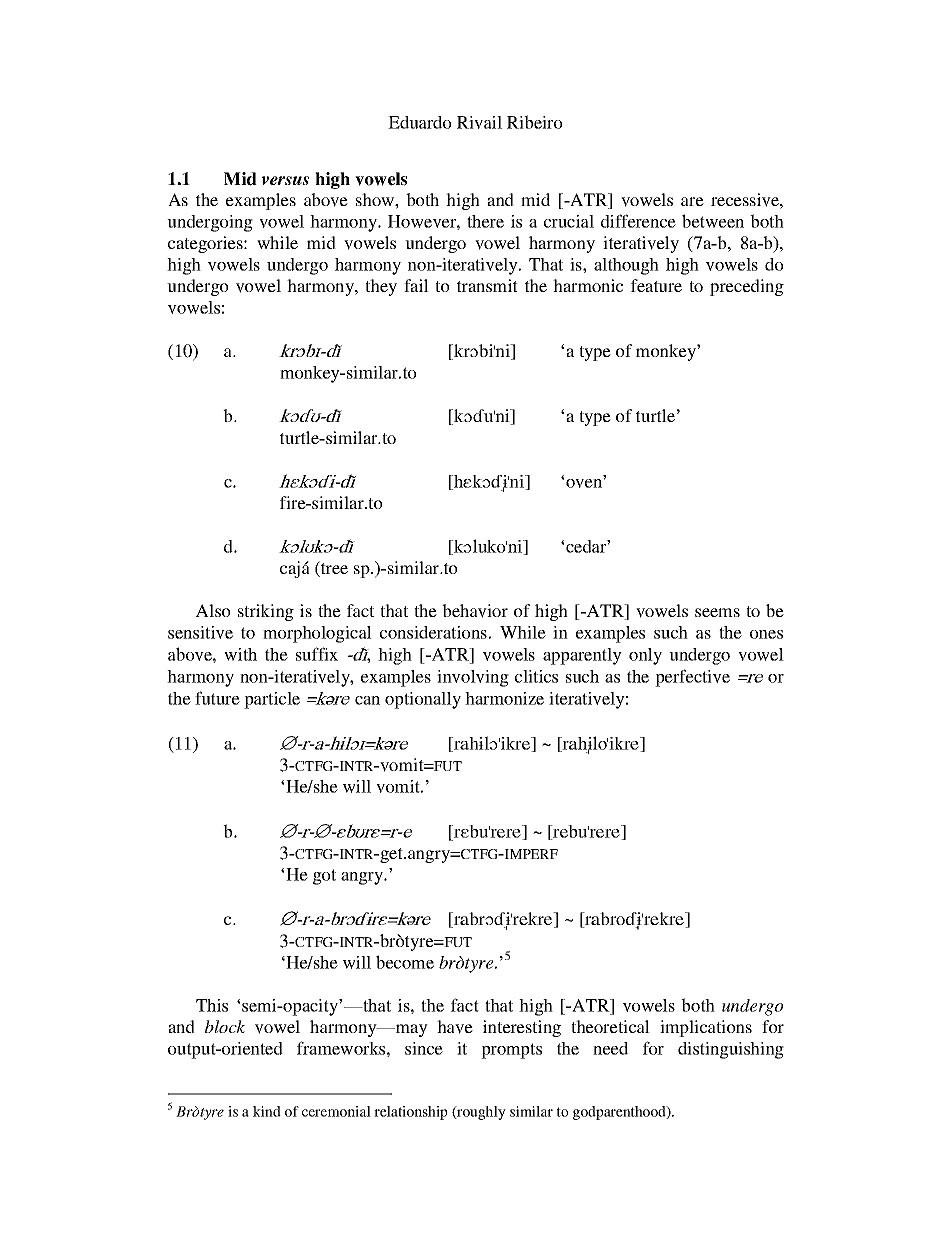  Describe the element at coordinates (324, 877) in the screenshot. I see `got` at that location.
